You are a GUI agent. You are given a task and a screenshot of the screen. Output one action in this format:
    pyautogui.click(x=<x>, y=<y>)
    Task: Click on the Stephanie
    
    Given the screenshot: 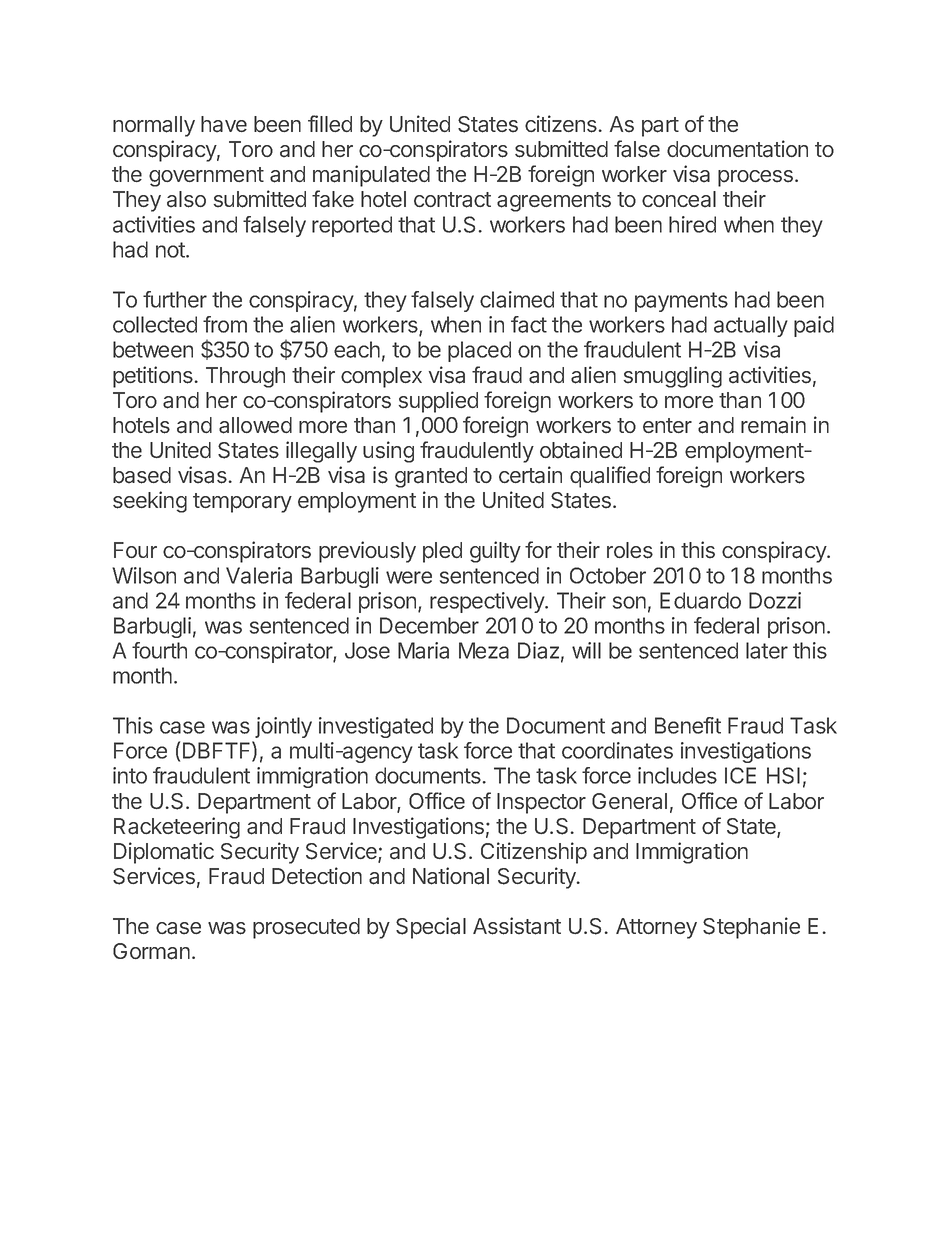 What is the action you would take?
    pyautogui.click(x=751, y=928)
